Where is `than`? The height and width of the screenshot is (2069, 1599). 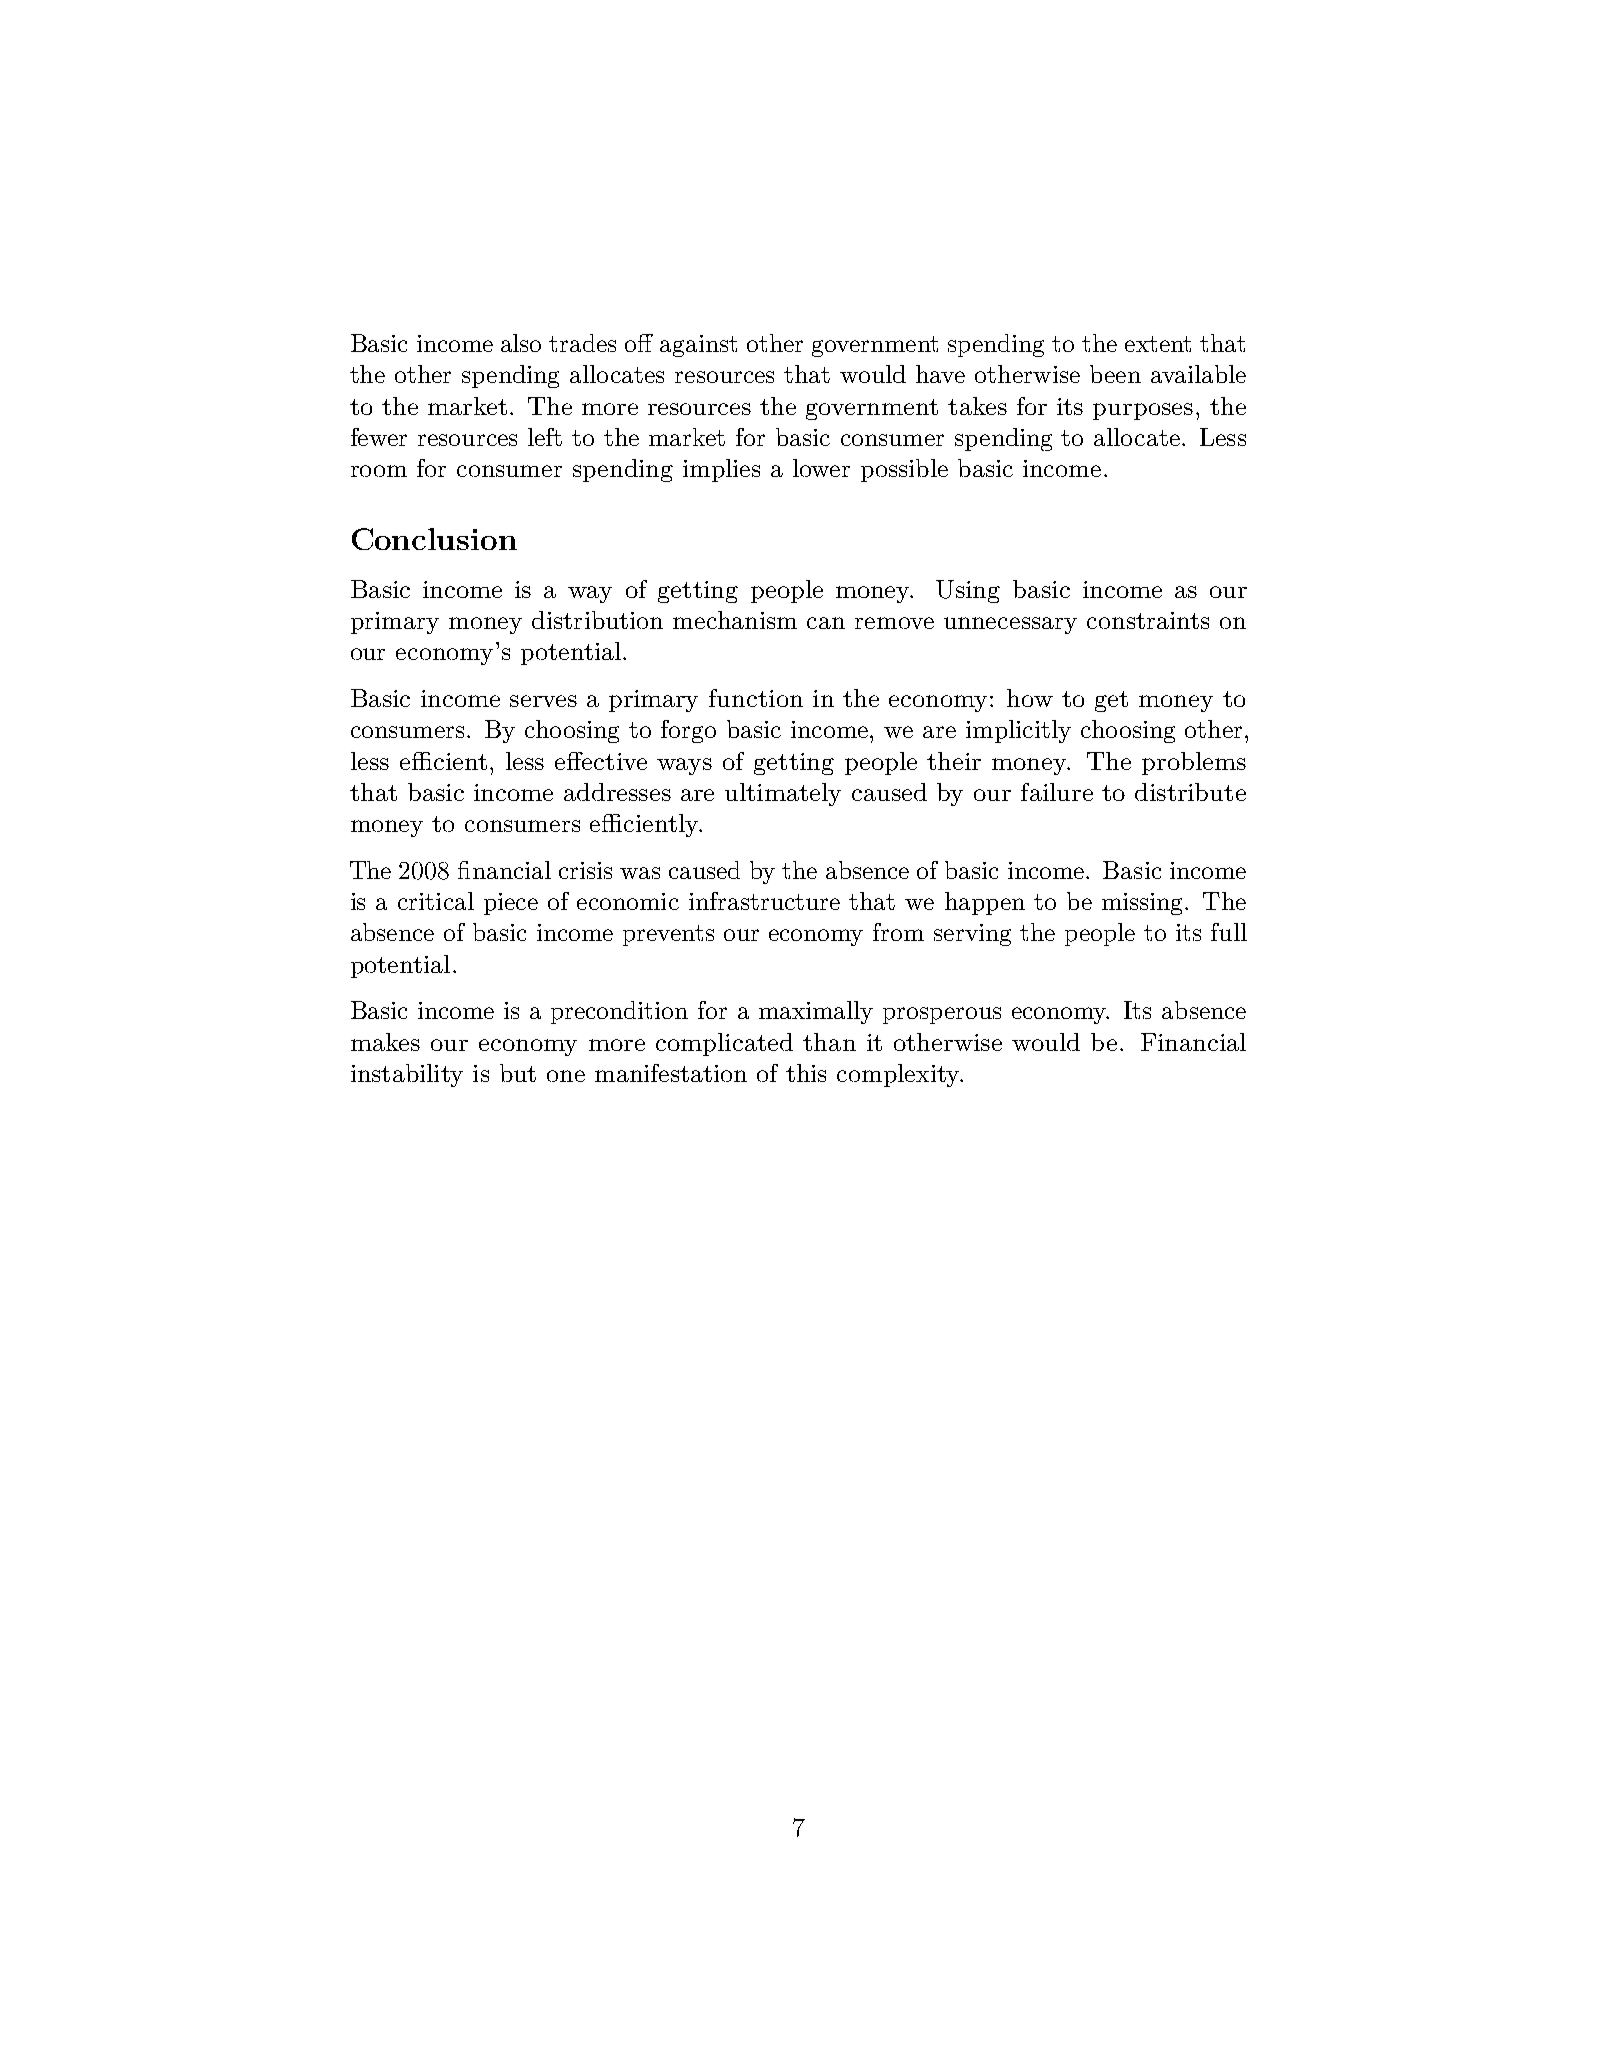 than is located at coordinates (829, 1042).
